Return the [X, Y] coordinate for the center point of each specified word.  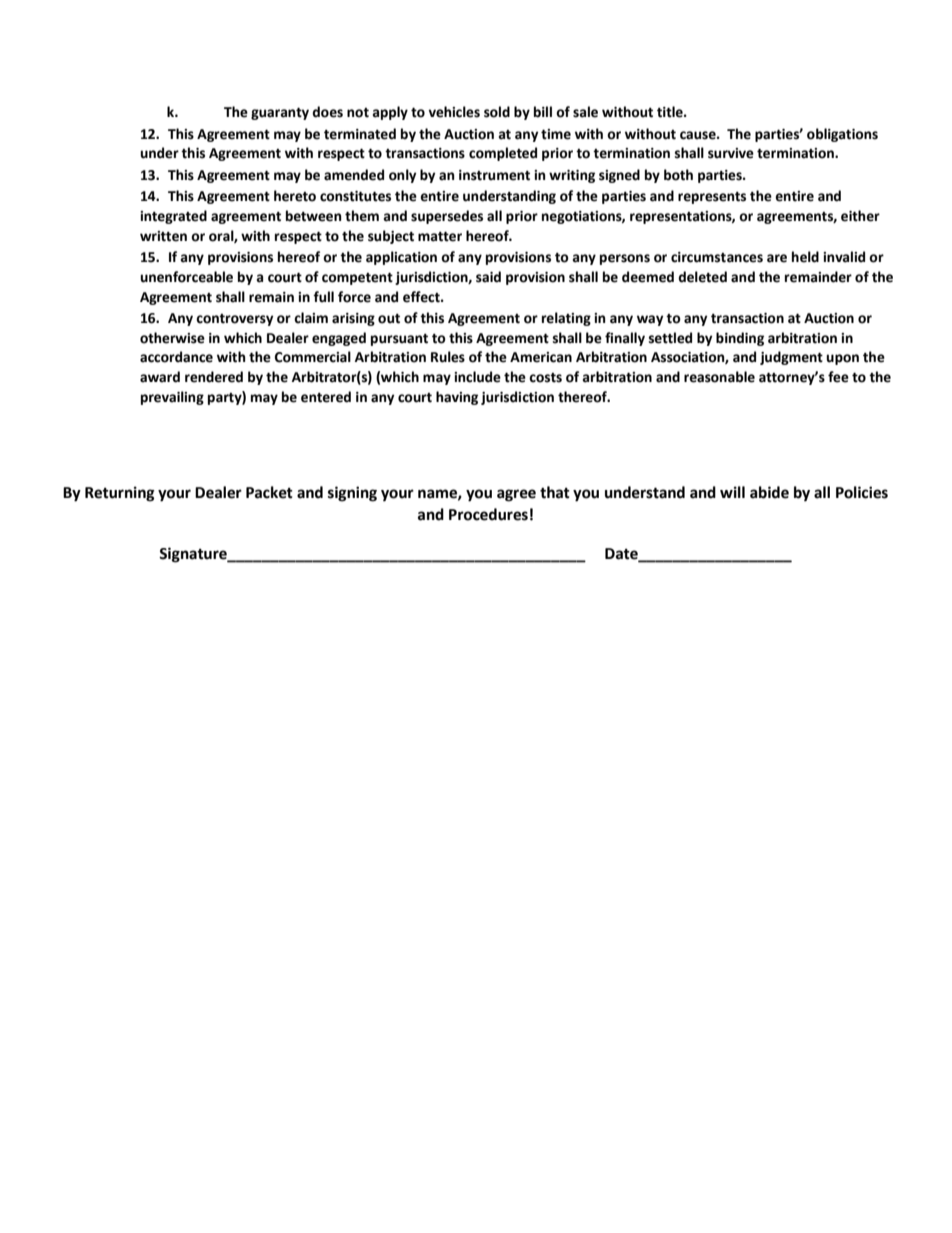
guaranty [280, 113]
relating [566, 319]
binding [740, 339]
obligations [842, 135]
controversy [235, 320]
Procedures [488, 514]
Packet [269, 492]
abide [769, 492]
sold [497, 112]
